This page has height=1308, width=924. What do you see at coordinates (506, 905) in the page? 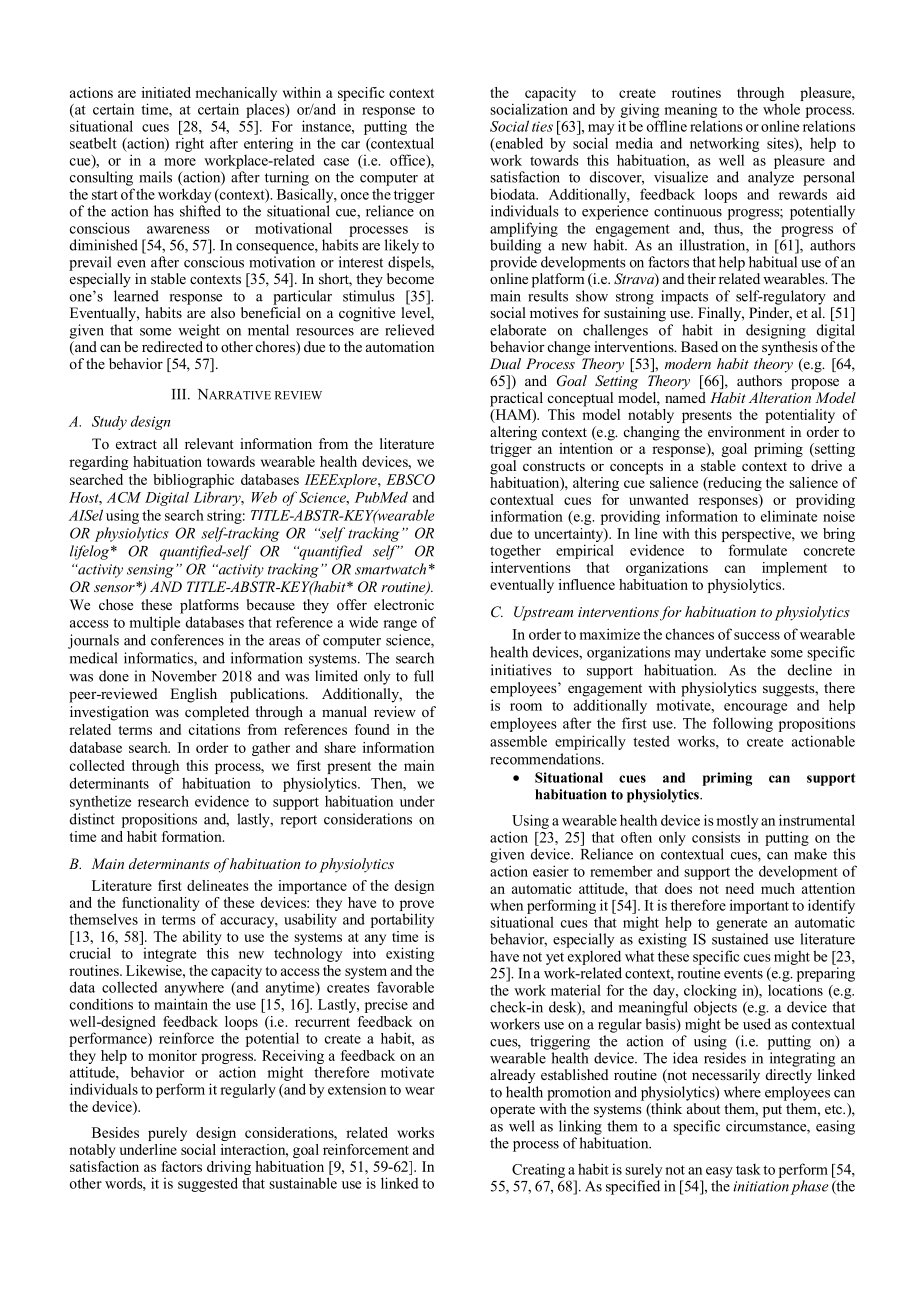
I see `when` at bounding box center [506, 905].
